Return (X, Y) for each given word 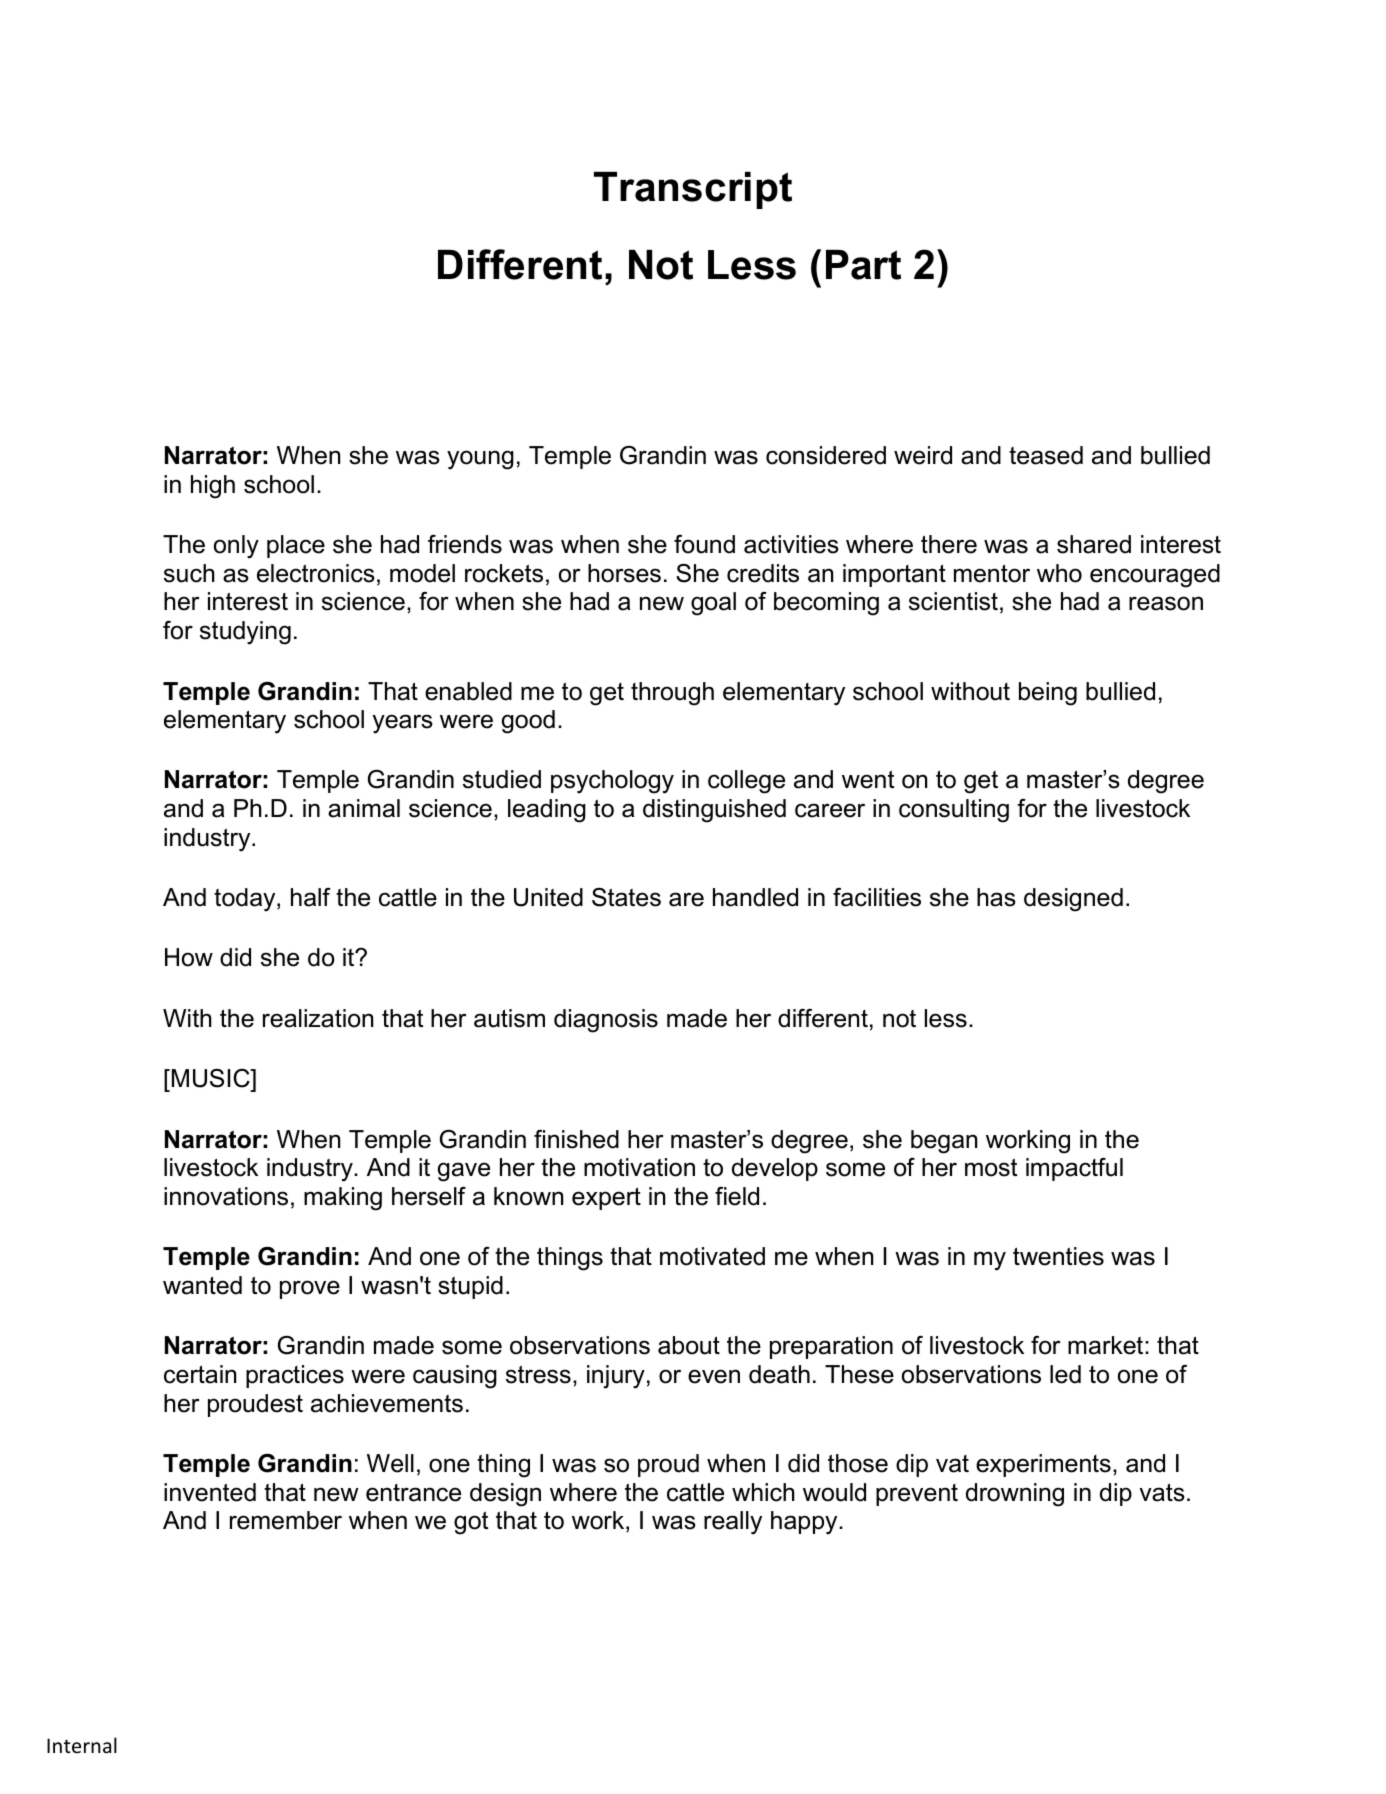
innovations (226, 1196)
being (1048, 694)
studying (245, 633)
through (672, 694)
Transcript (693, 190)
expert (606, 1198)
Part (863, 265)
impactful (1074, 1169)
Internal (82, 1745)
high (213, 487)
